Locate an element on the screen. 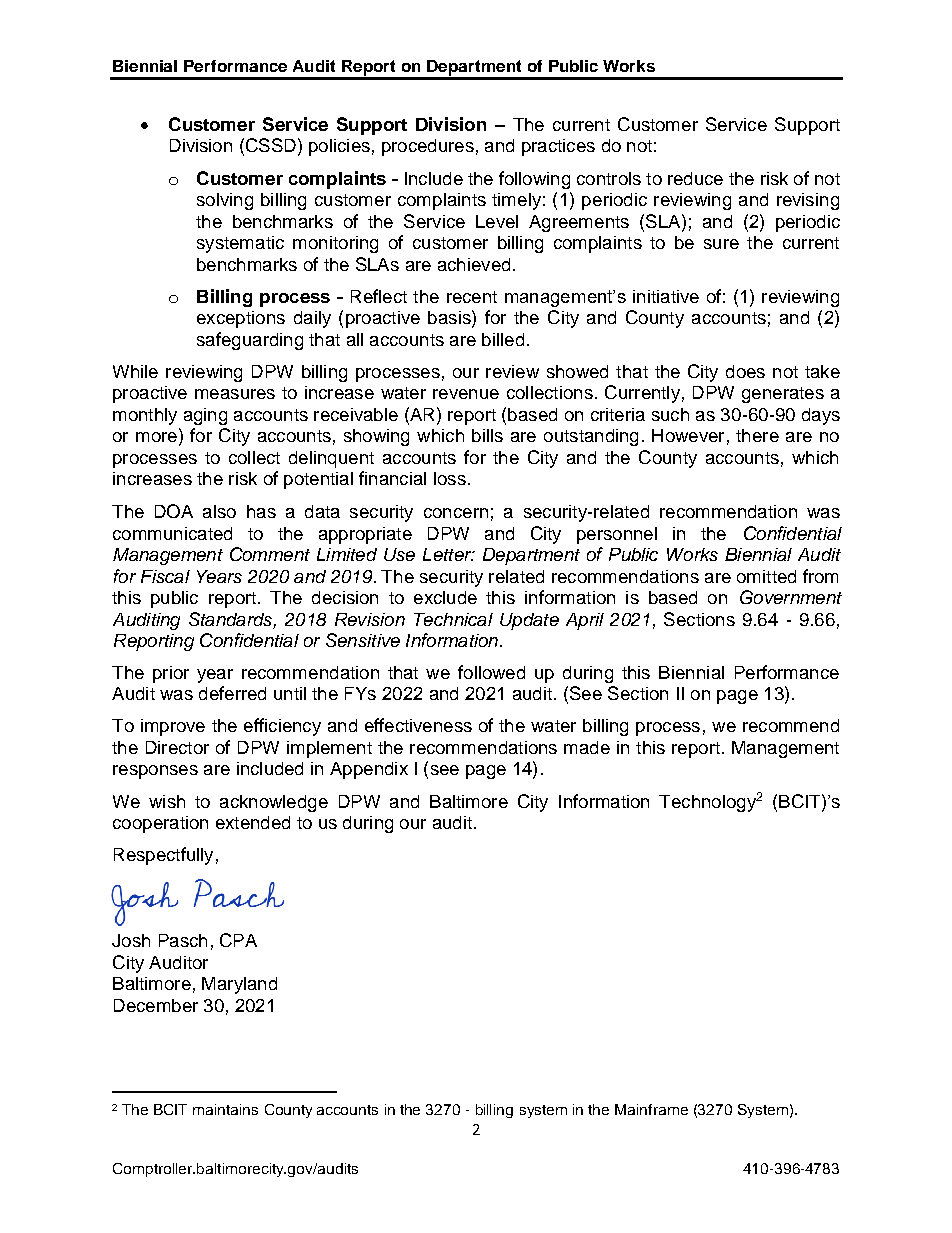  made is located at coordinates (587, 747).
